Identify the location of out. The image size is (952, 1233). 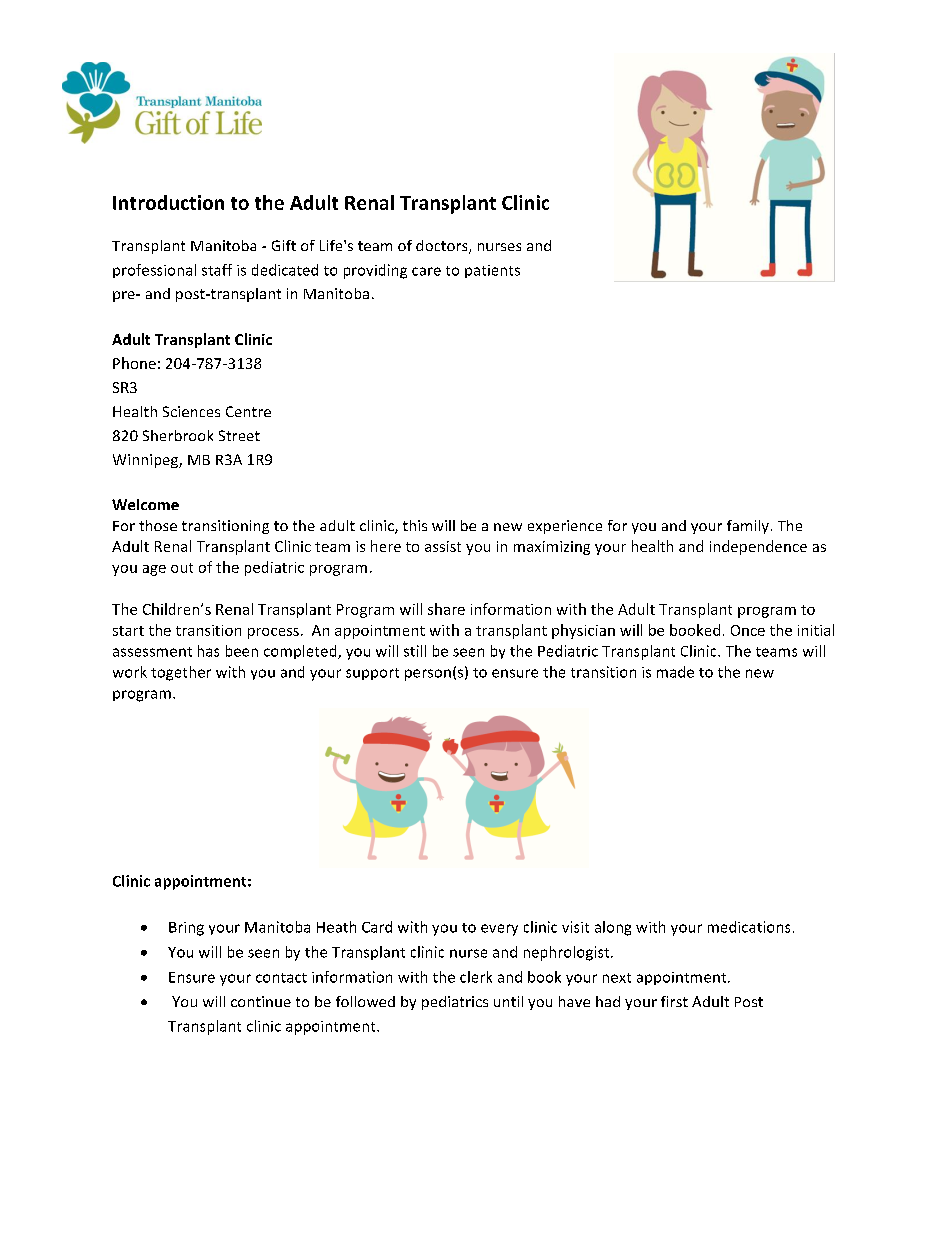
(182, 568).
